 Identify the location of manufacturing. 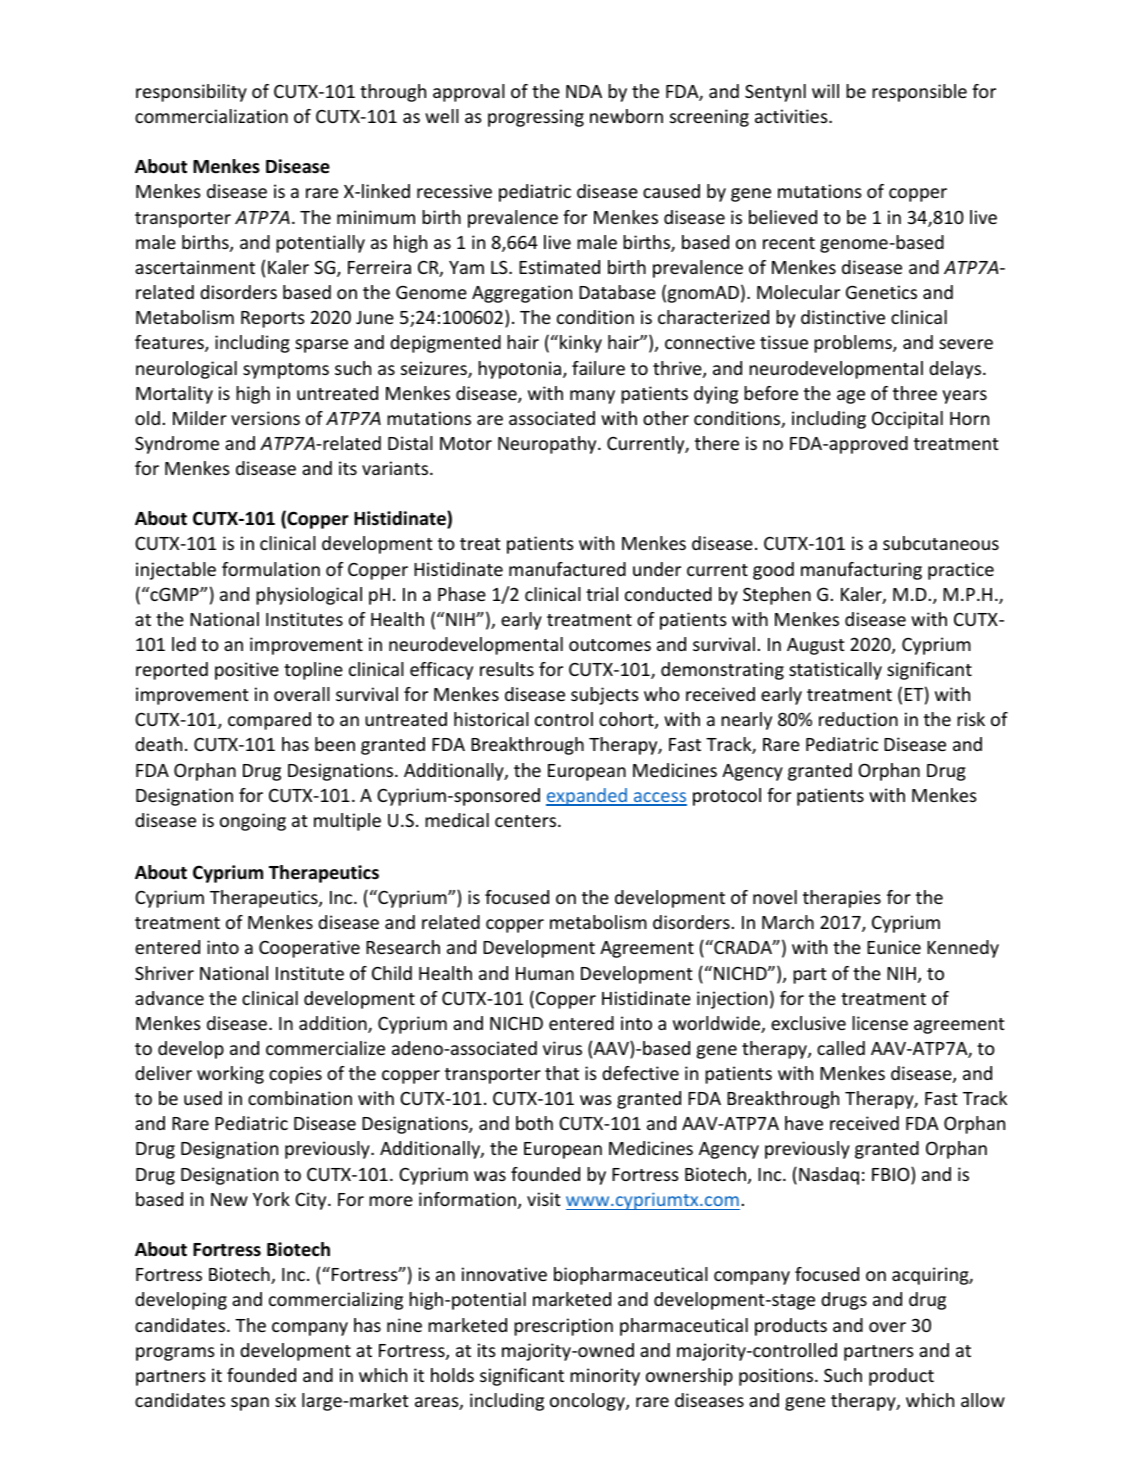
(861, 571).
